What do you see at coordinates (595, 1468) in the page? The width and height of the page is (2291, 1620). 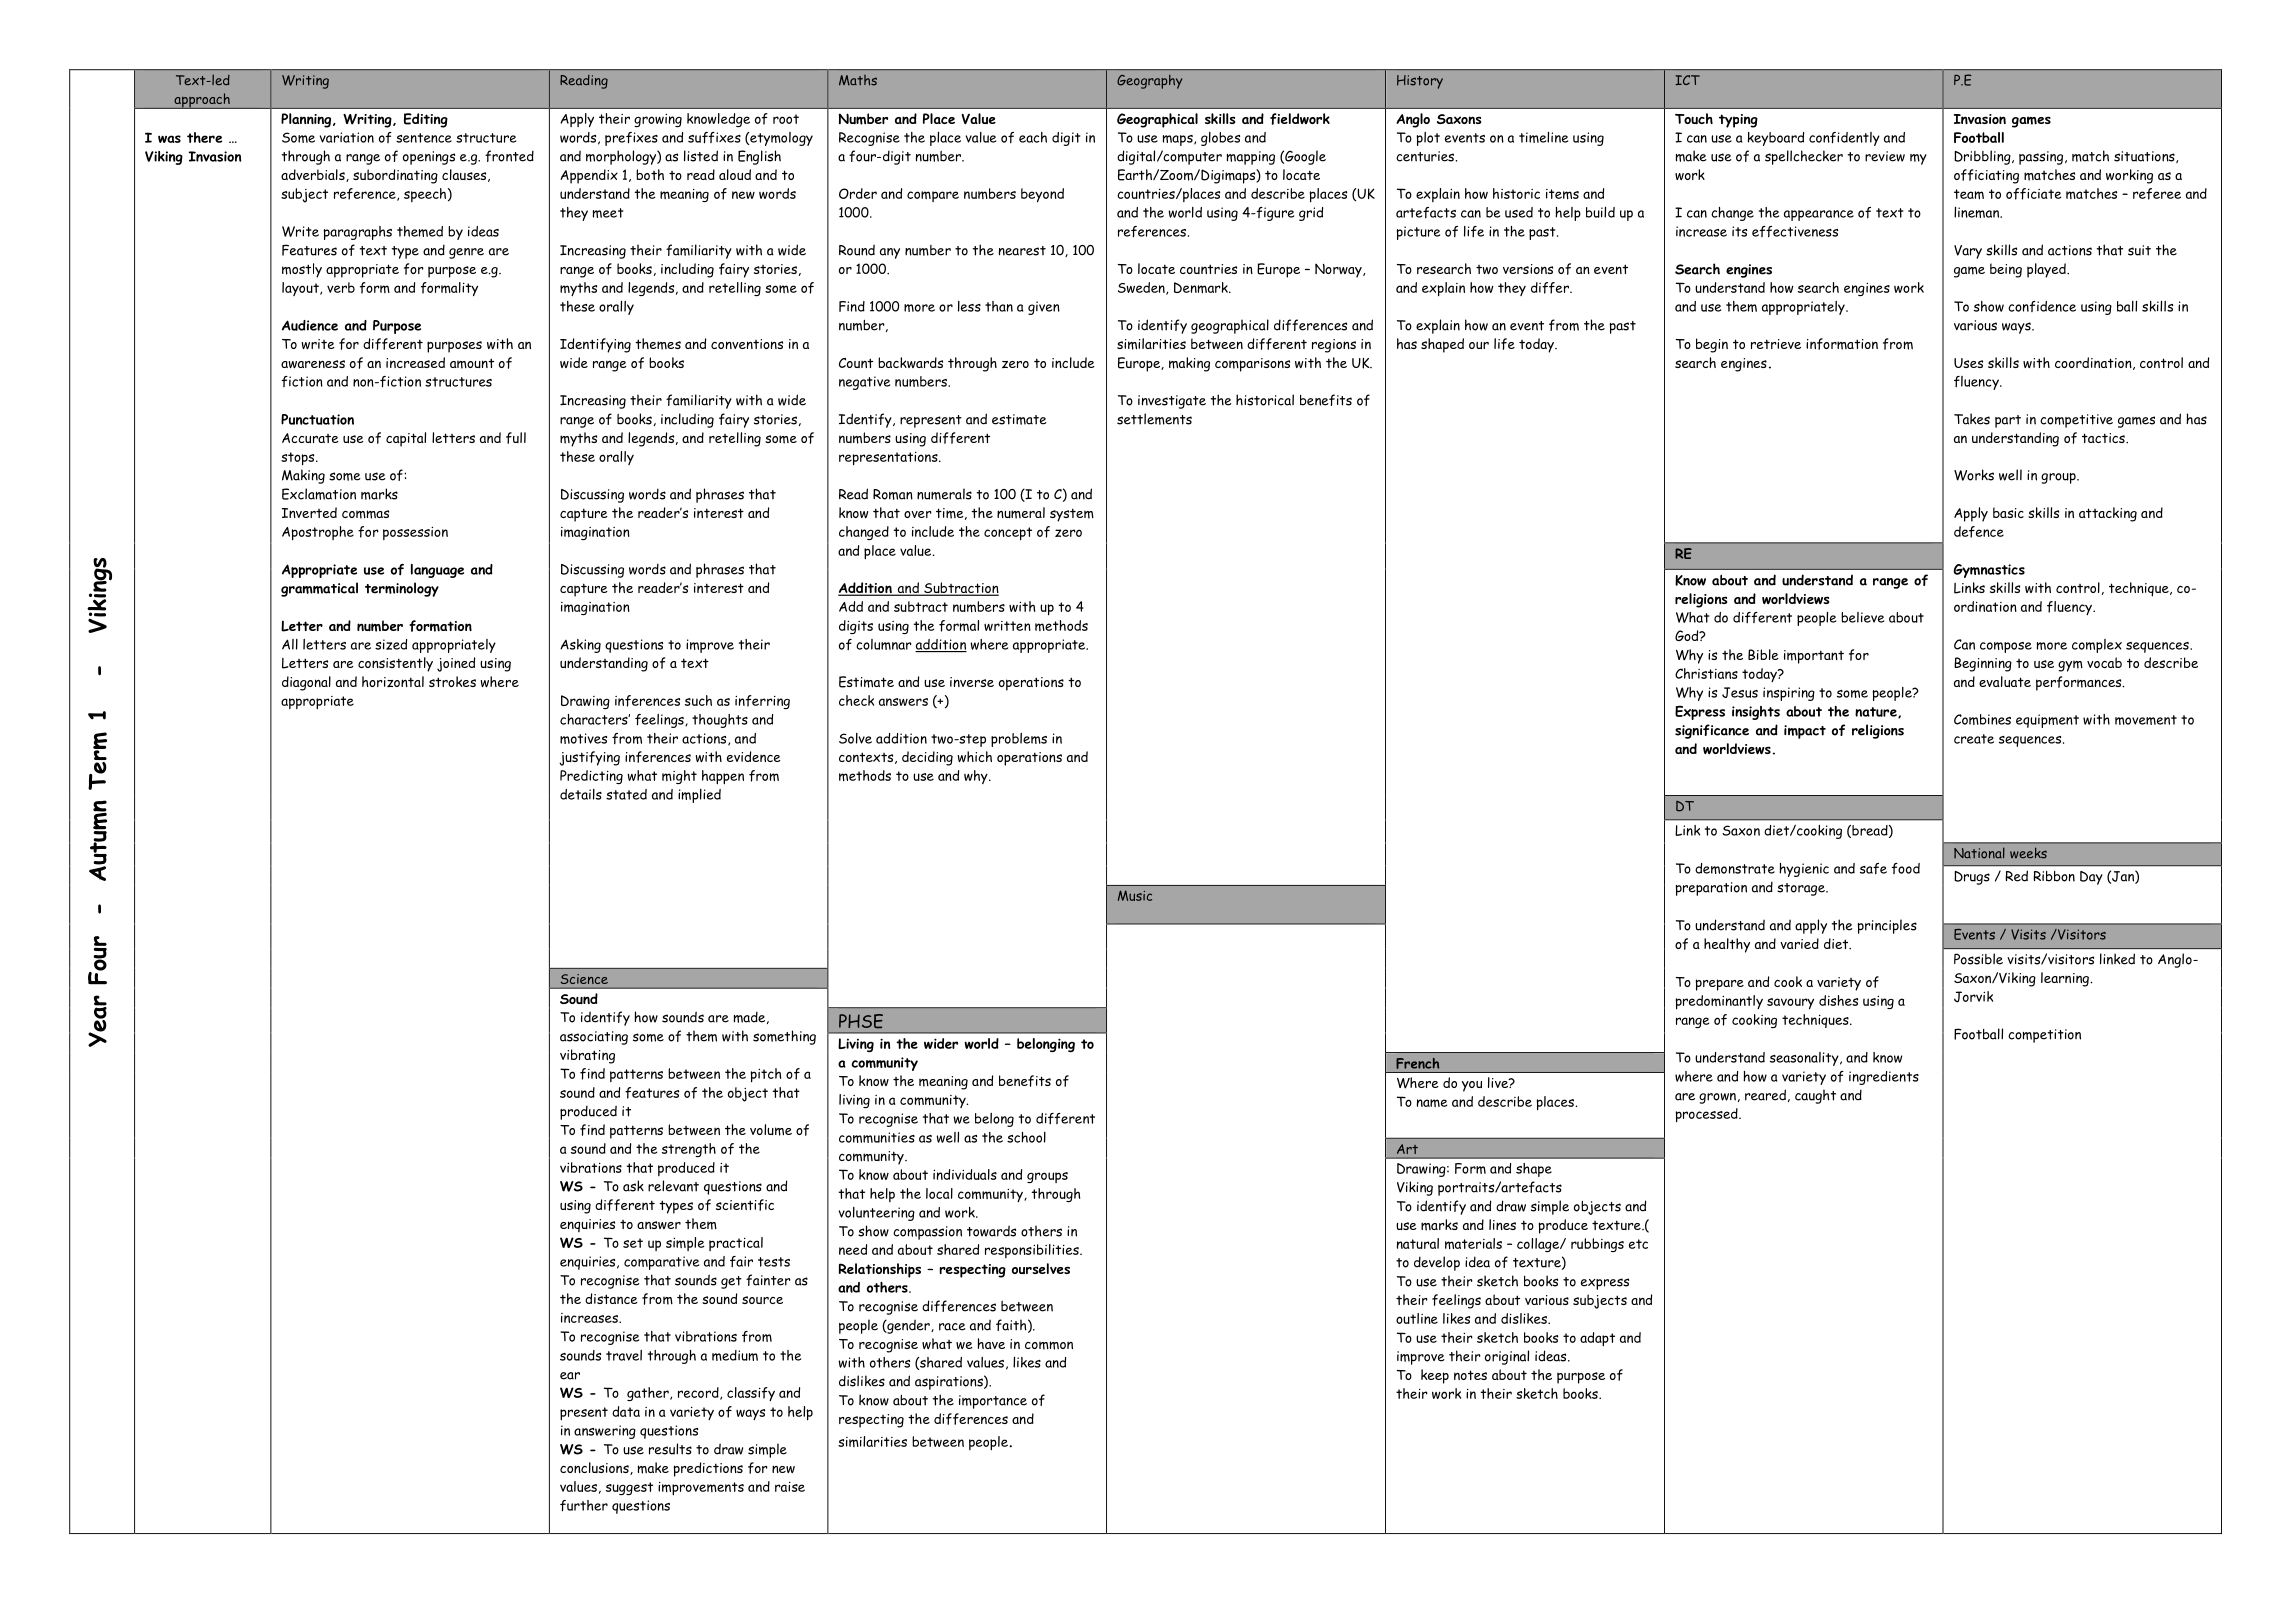 I see `conclusions` at bounding box center [595, 1468].
